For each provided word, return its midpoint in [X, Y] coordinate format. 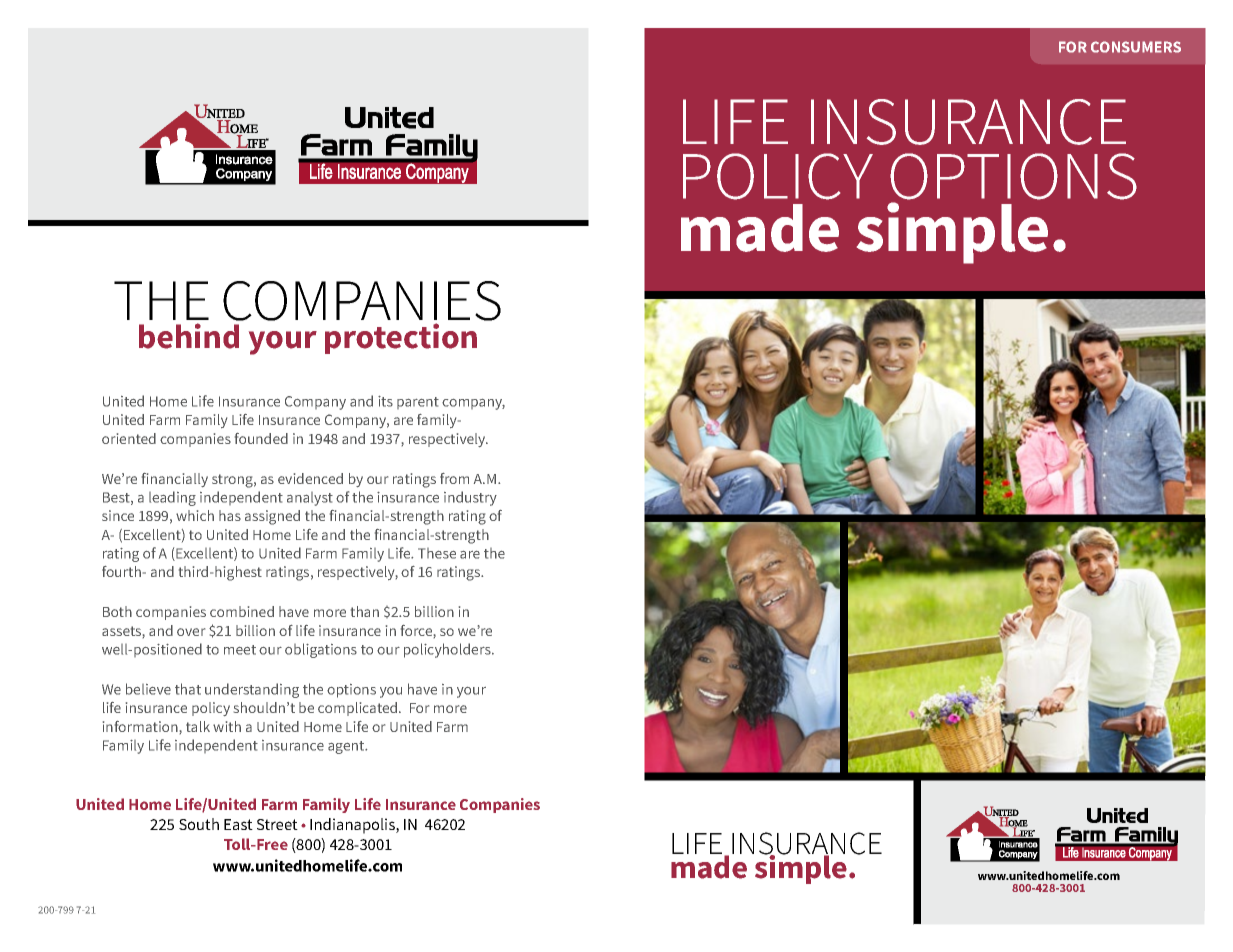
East [238, 824]
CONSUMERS [1136, 47]
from [454, 478]
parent [418, 403]
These [437, 553]
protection [401, 338]
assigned [272, 517]
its [385, 401]
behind [189, 336]
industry [470, 498]
